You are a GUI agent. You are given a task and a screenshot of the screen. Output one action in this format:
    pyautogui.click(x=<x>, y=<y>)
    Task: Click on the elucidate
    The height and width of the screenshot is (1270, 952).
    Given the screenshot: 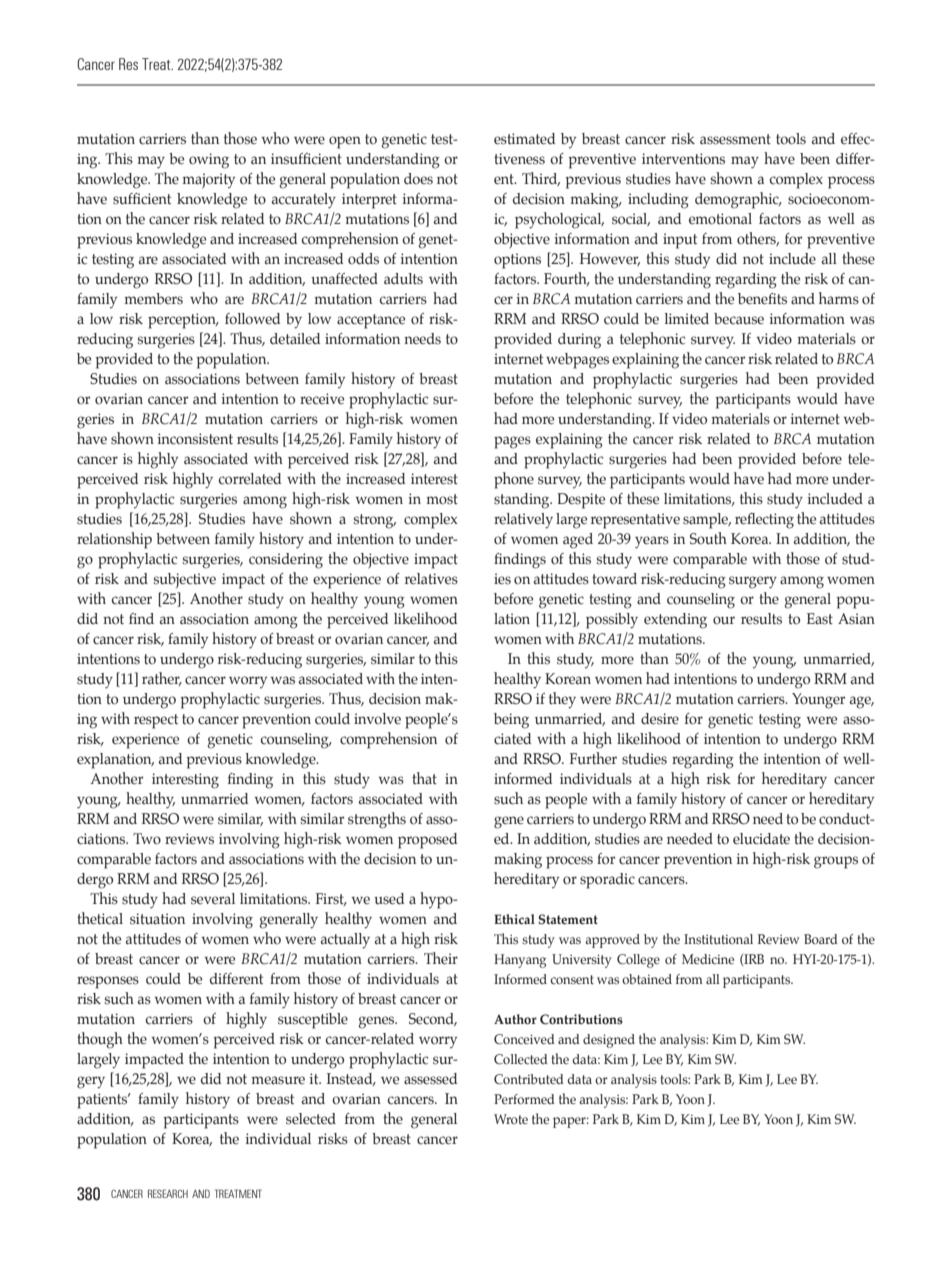 What is the action you would take?
    pyautogui.click(x=761, y=839)
